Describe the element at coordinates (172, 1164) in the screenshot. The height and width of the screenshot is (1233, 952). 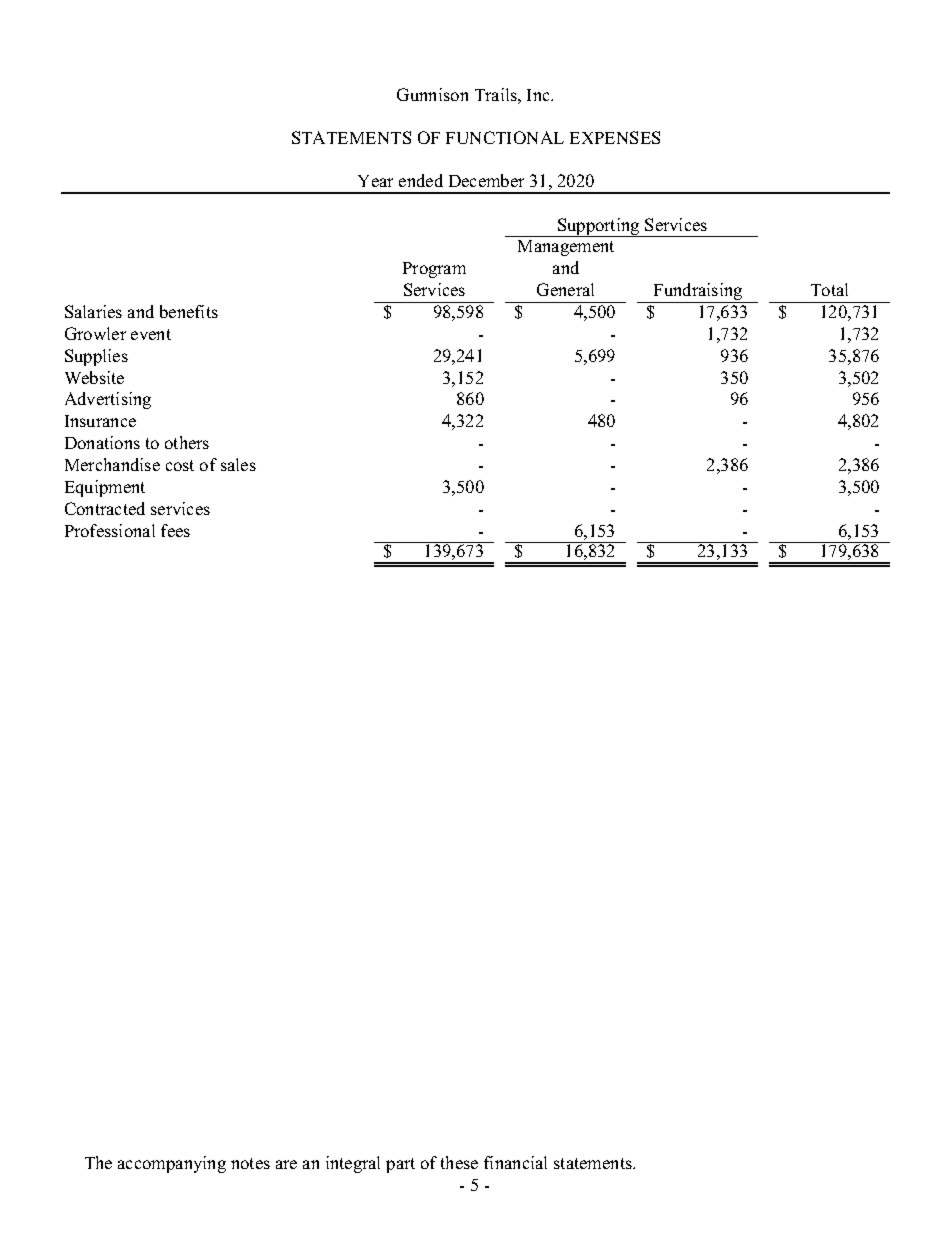
I see `accompanying` at that location.
